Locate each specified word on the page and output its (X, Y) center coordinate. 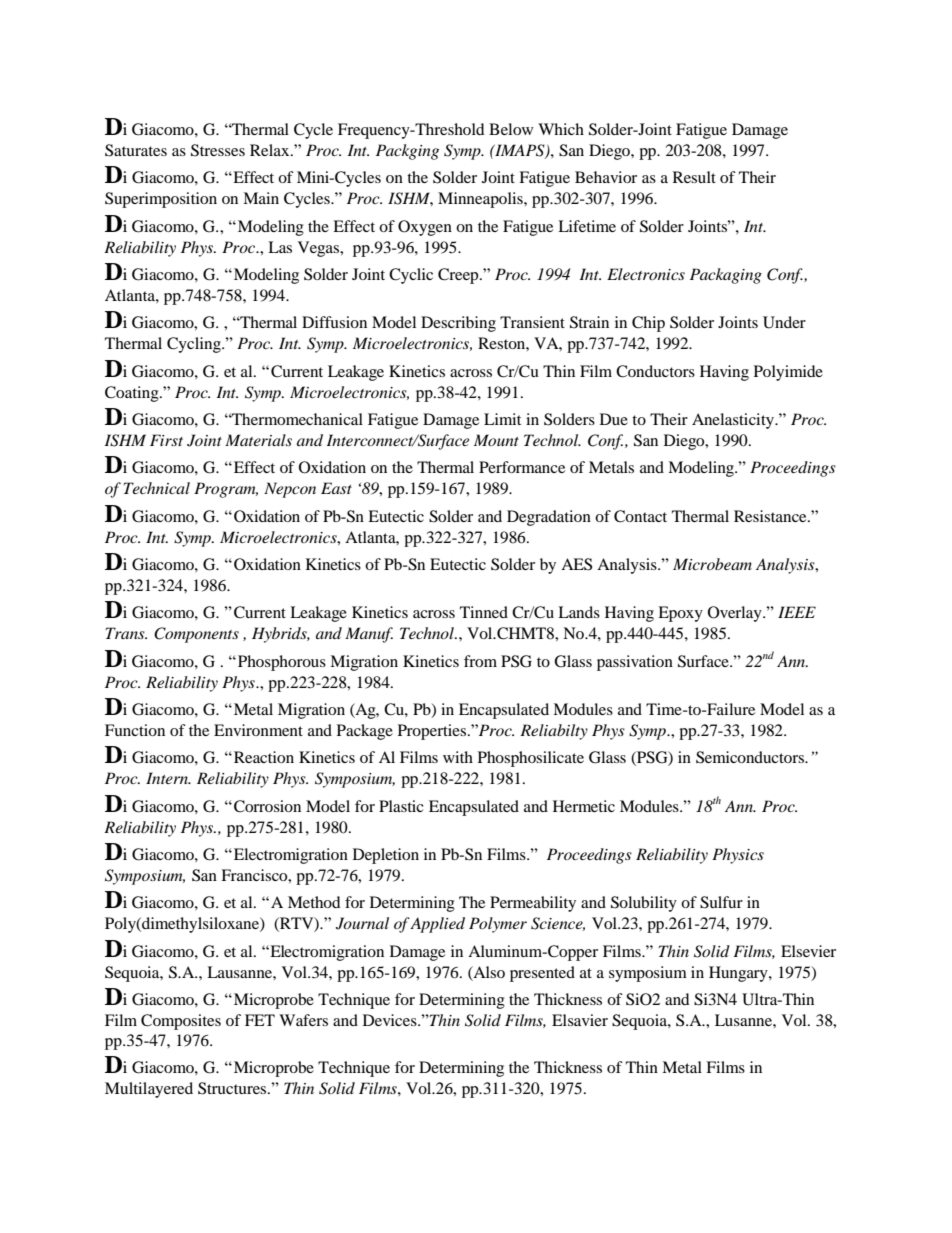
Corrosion (267, 806)
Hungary (739, 974)
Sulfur (721, 902)
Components (196, 635)
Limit (502, 419)
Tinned (484, 612)
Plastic (401, 806)
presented (542, 974)
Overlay (736, 614)
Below (511, 129)
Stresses (218, 150)
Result (694, 177)
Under (784, 322)
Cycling (195, 345)
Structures (233, 1088)
